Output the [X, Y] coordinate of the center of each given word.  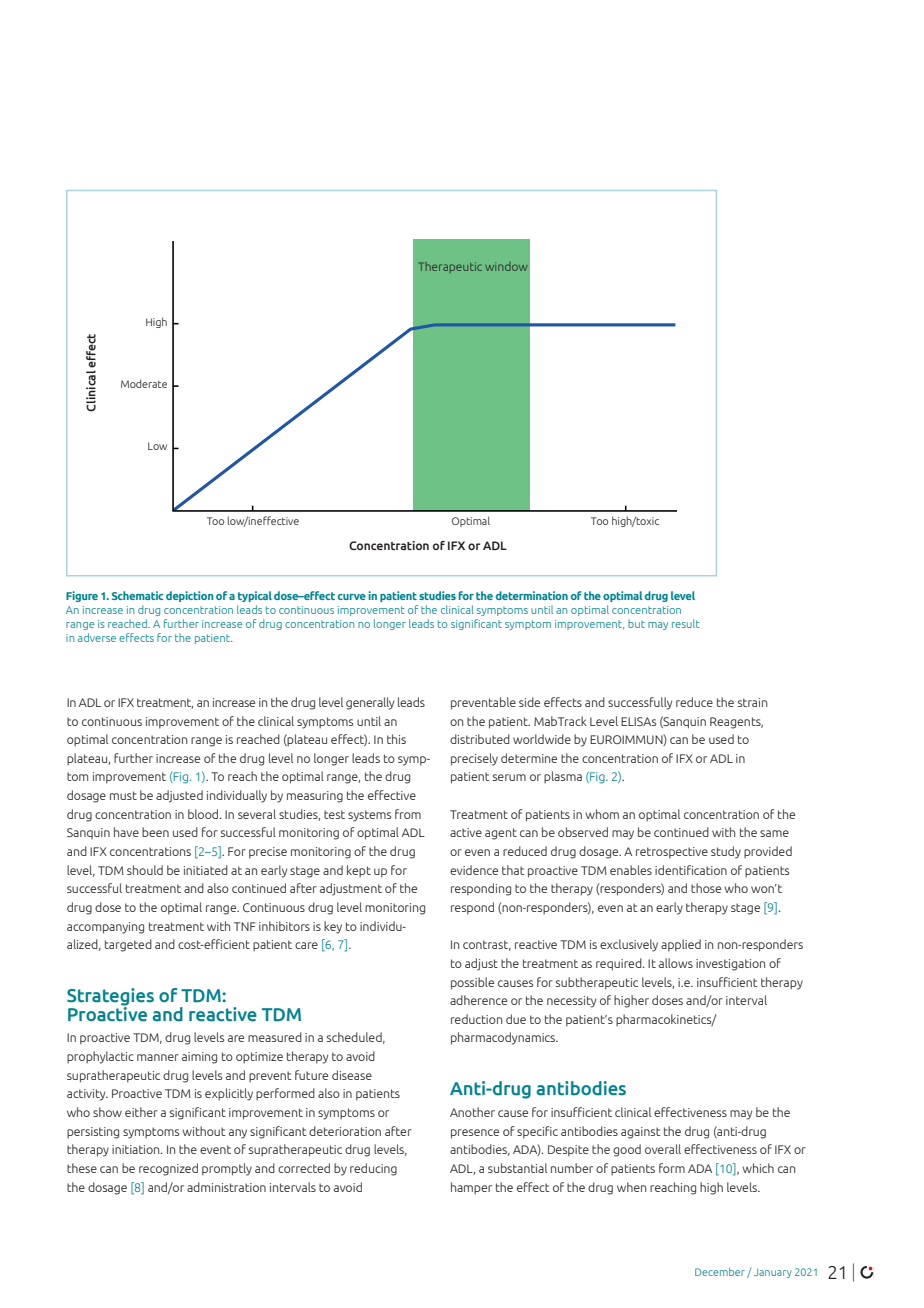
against [641, 1133]
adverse [97, 637]
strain [752, 702]
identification [691, 870]
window [506, 266]
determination [532, 595]
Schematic [137, 595]
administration [226, 1187]
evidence [474, 870]
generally [370, 703]
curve [352, 597]
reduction [476, 1019]
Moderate [144, 383]
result [686, 623]
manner [158, 1057]
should [145, 870]
